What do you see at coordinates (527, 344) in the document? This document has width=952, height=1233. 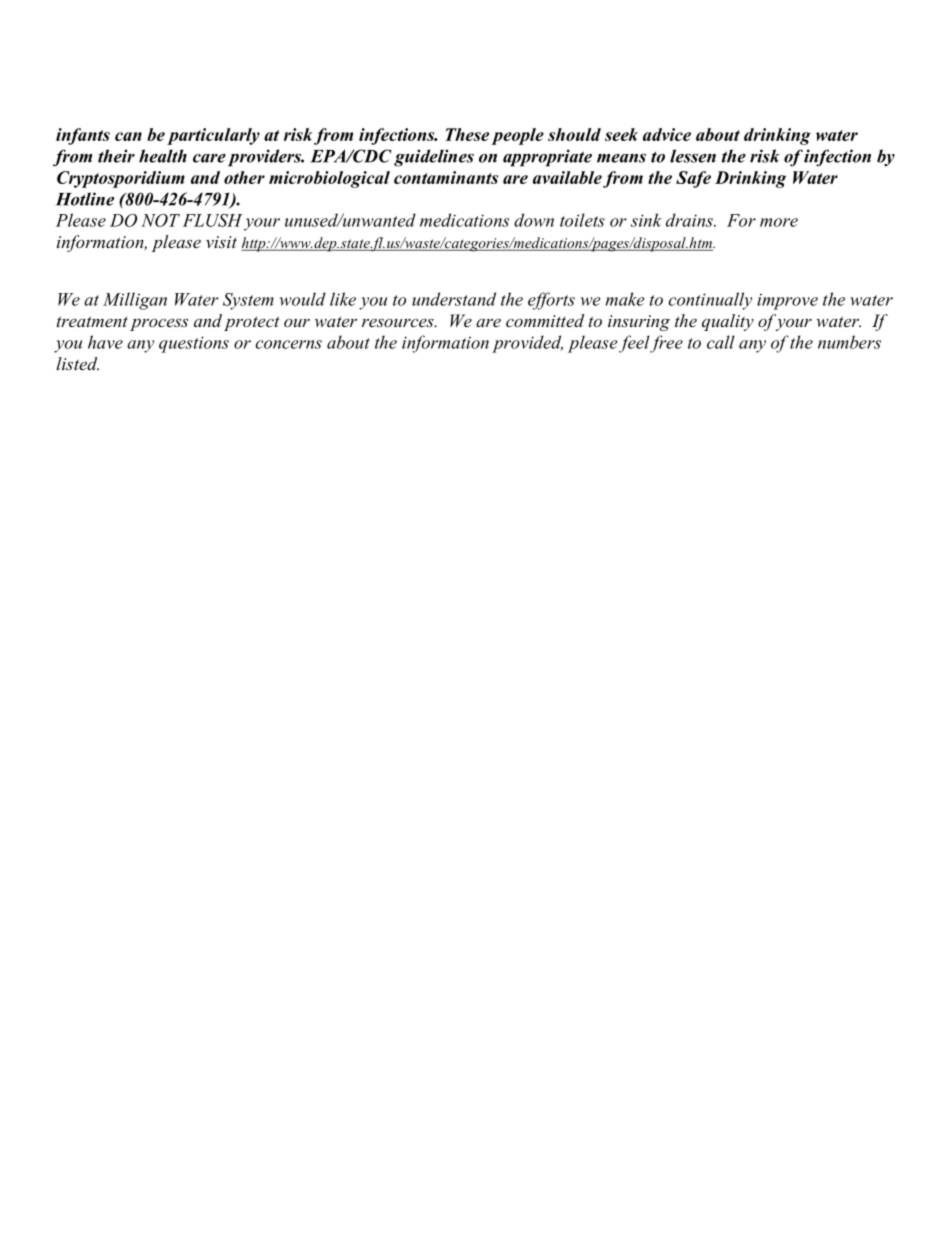 I see `provided` at bounding box center [527, 344].
